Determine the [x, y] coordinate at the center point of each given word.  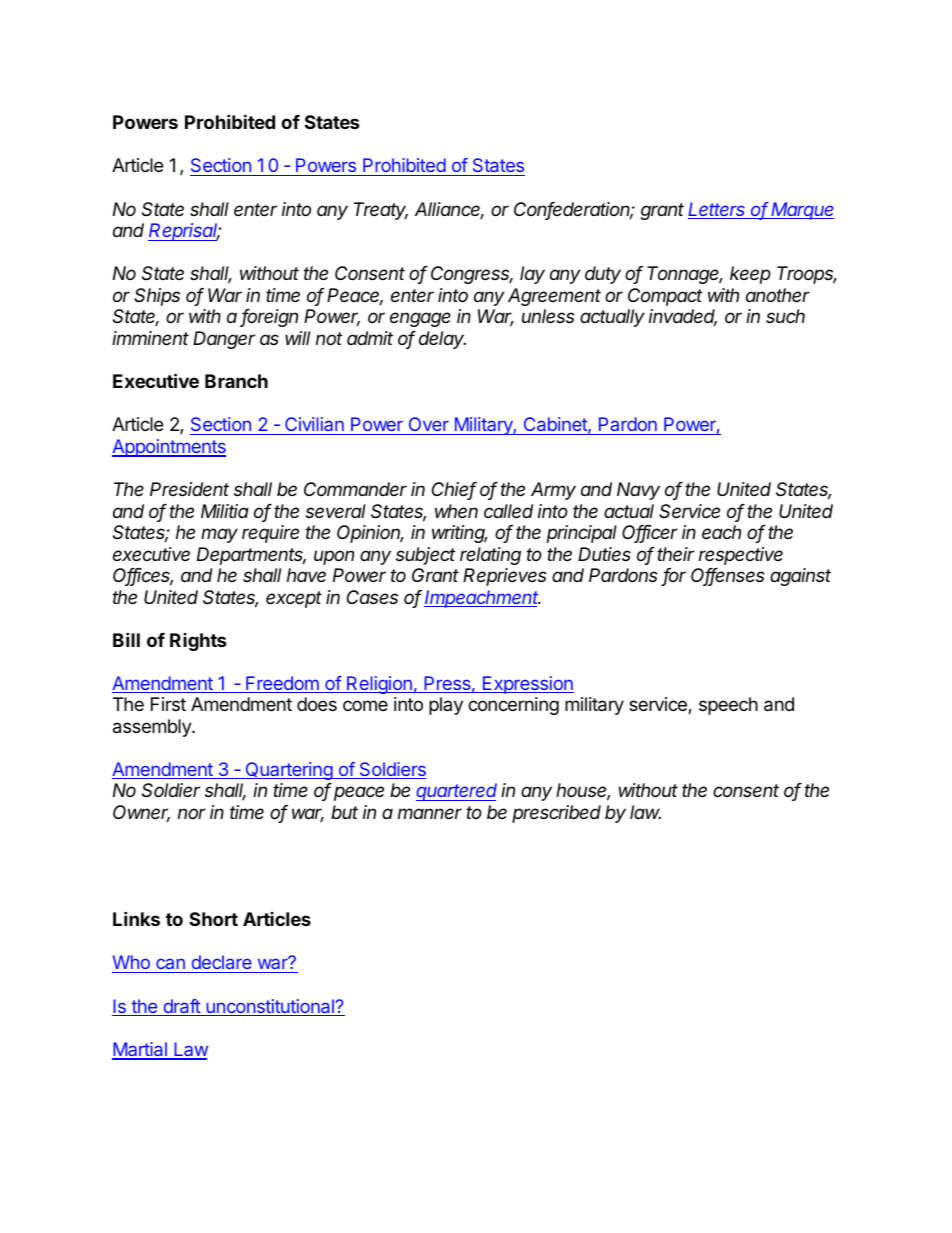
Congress [472, 275]
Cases [372, 597]
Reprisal [184, 232]
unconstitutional [270, 1007]
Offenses [728, 576]
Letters [718, 210]
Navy [638, 491]
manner [430, 813]
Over [429, 424]
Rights [198, 642]
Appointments [169, 448]
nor [192, 813]
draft [181, 1007]
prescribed [556, 814]
